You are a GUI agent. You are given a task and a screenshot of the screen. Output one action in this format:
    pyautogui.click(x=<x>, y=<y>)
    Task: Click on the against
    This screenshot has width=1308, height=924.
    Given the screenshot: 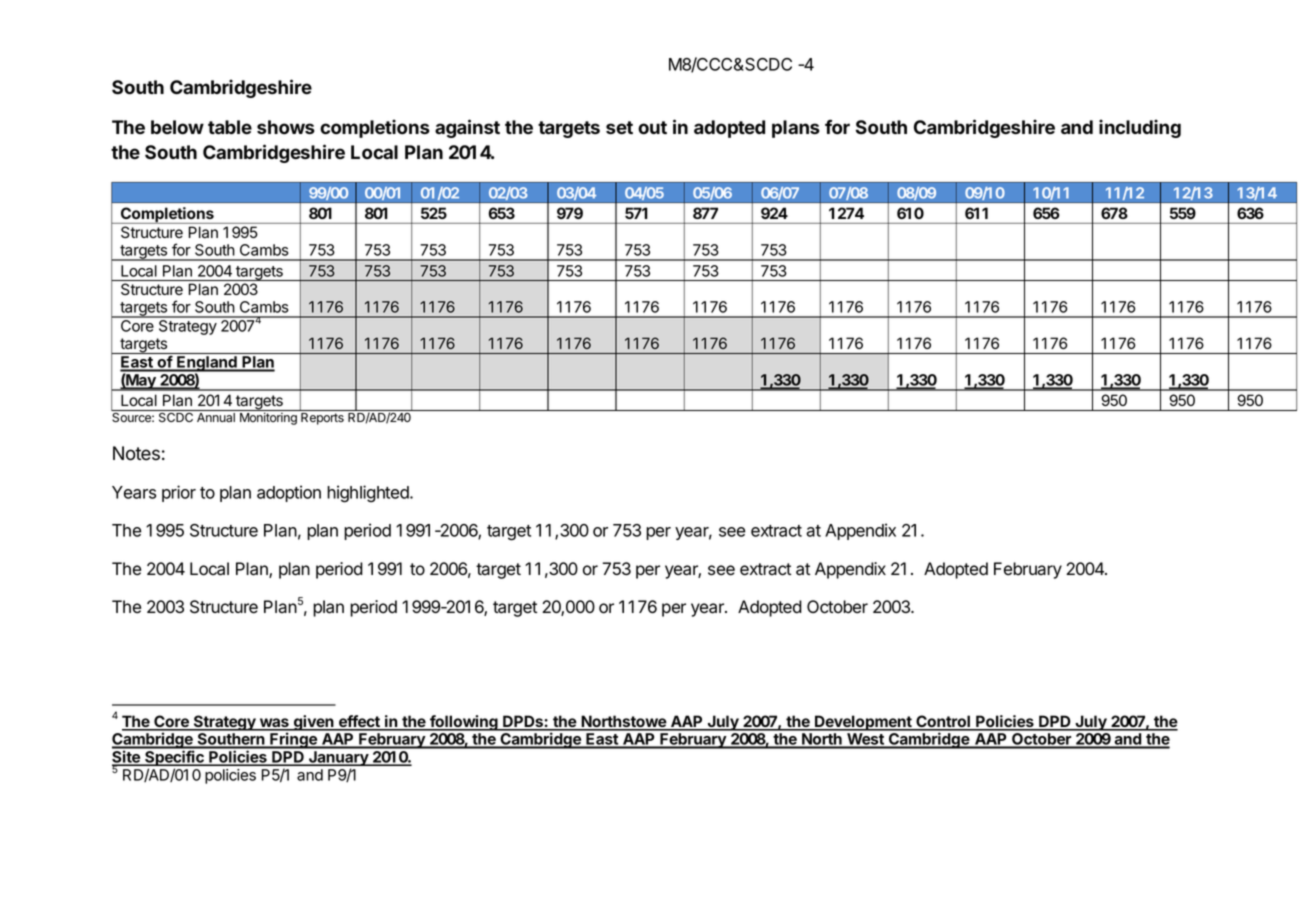 What is the action you would take?
    pyautogui.click(x=467, y=128)
